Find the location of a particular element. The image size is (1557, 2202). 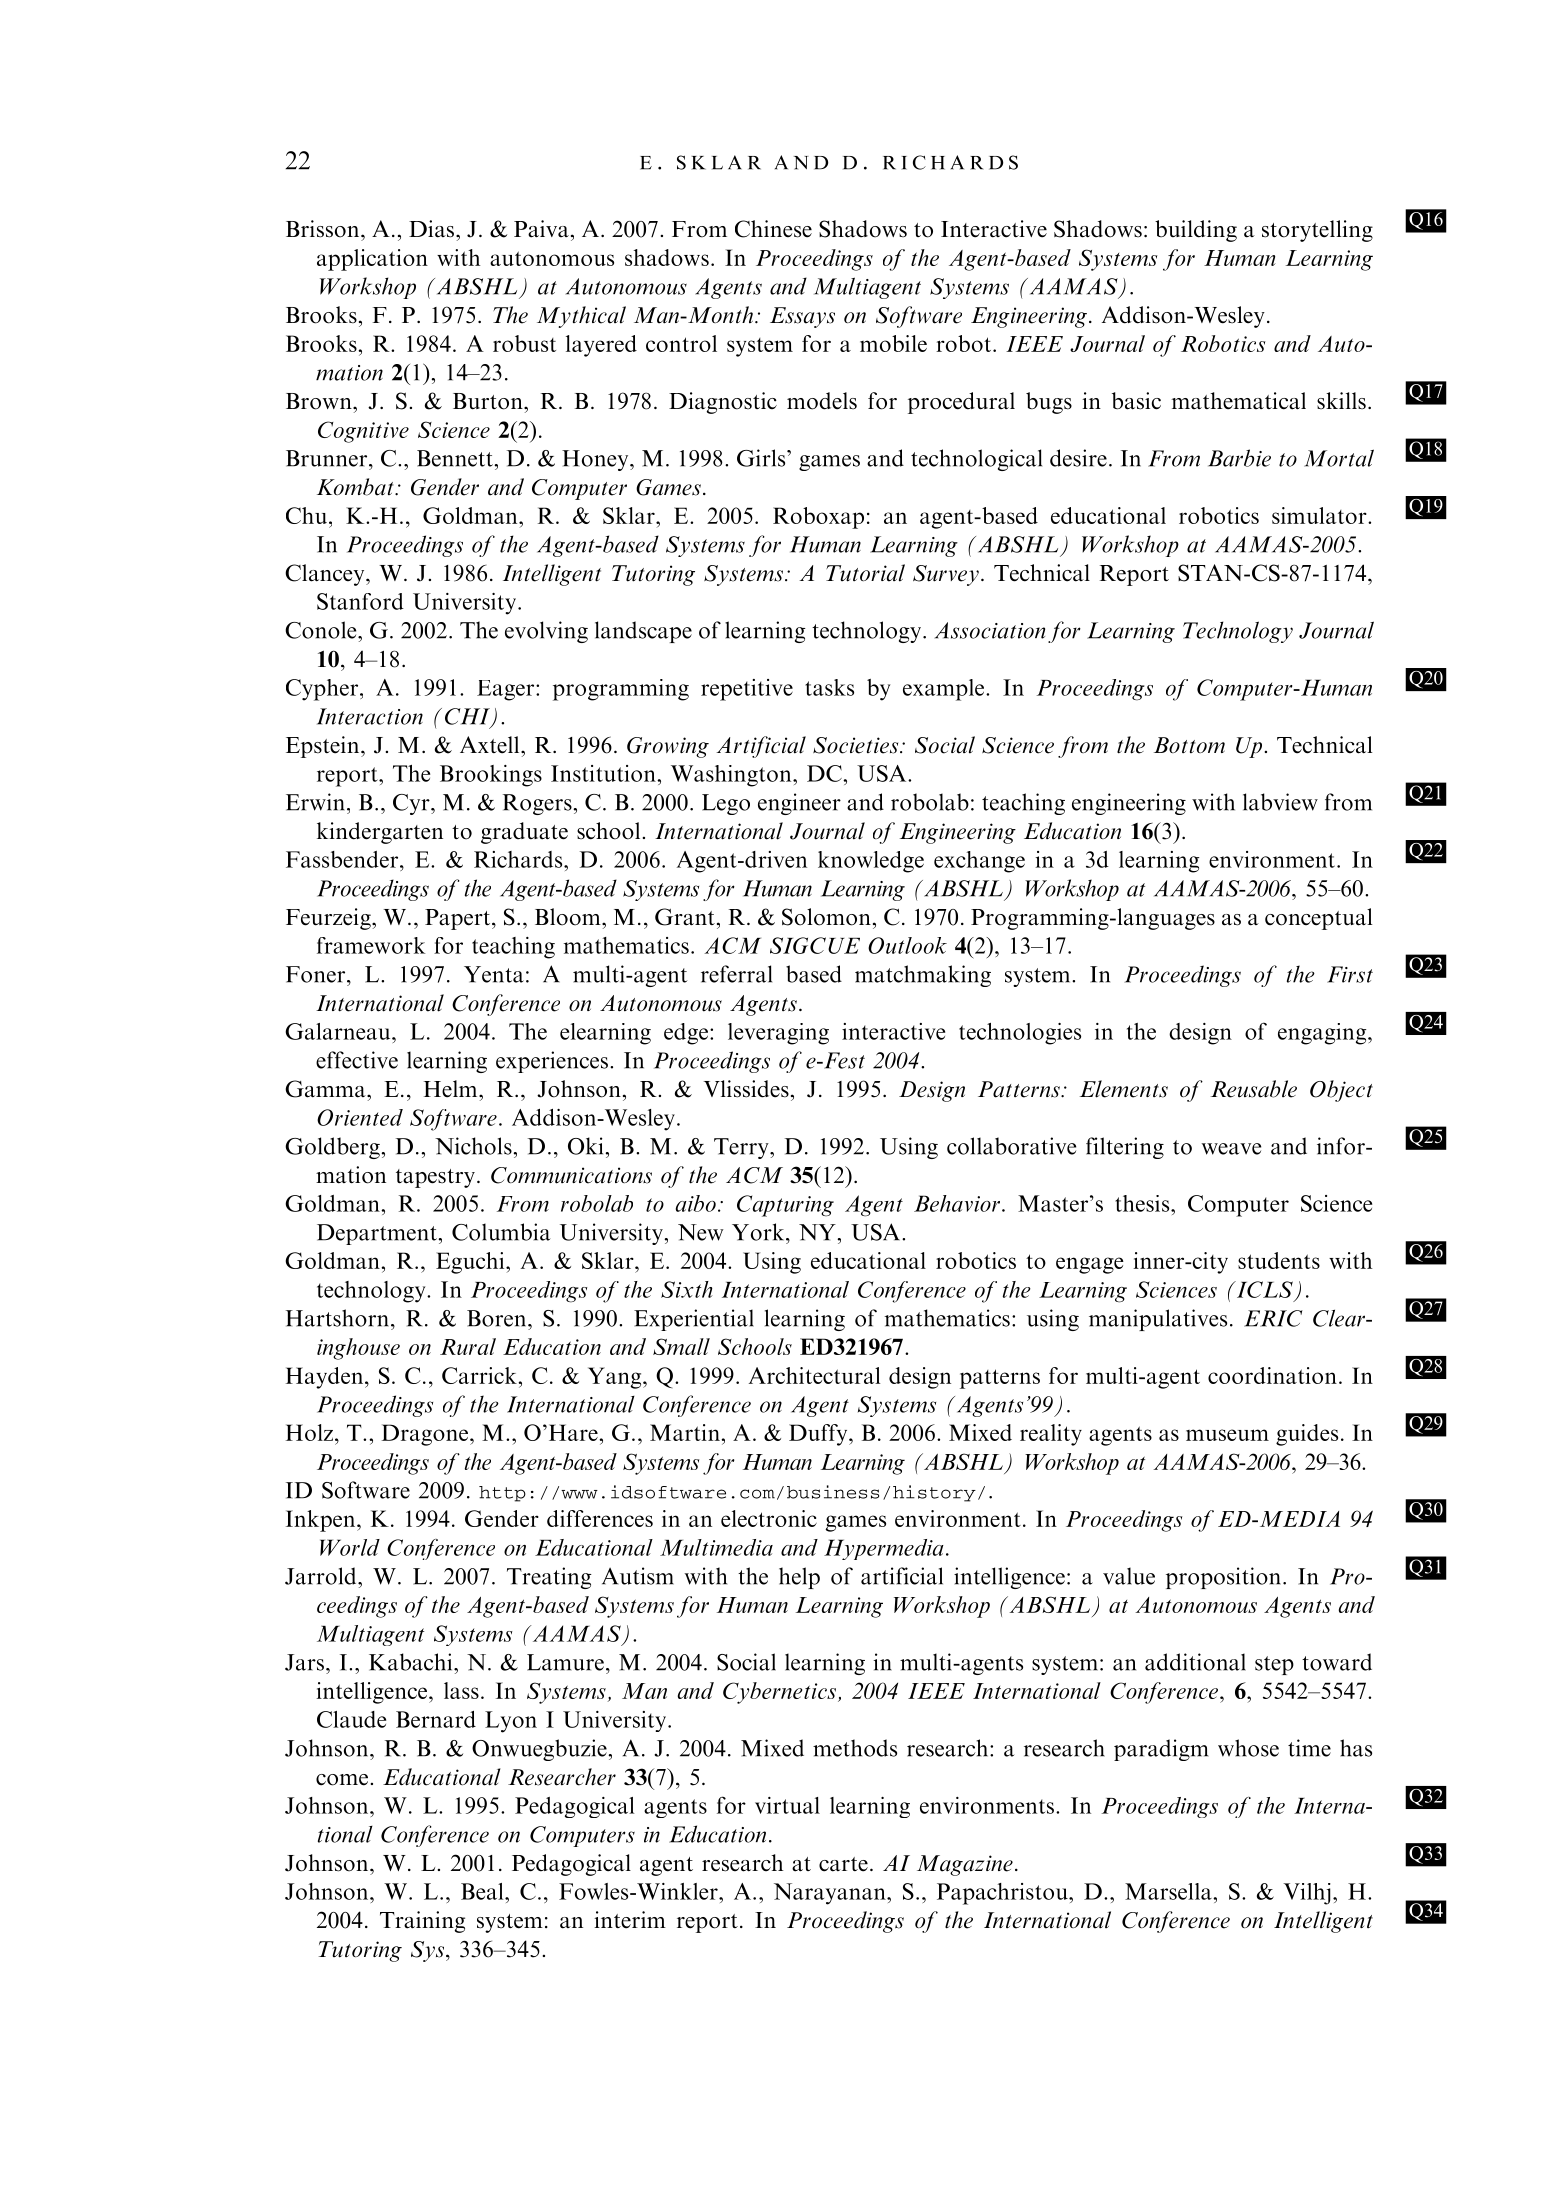

ERIC is located at coordinates (1273, 1318).
